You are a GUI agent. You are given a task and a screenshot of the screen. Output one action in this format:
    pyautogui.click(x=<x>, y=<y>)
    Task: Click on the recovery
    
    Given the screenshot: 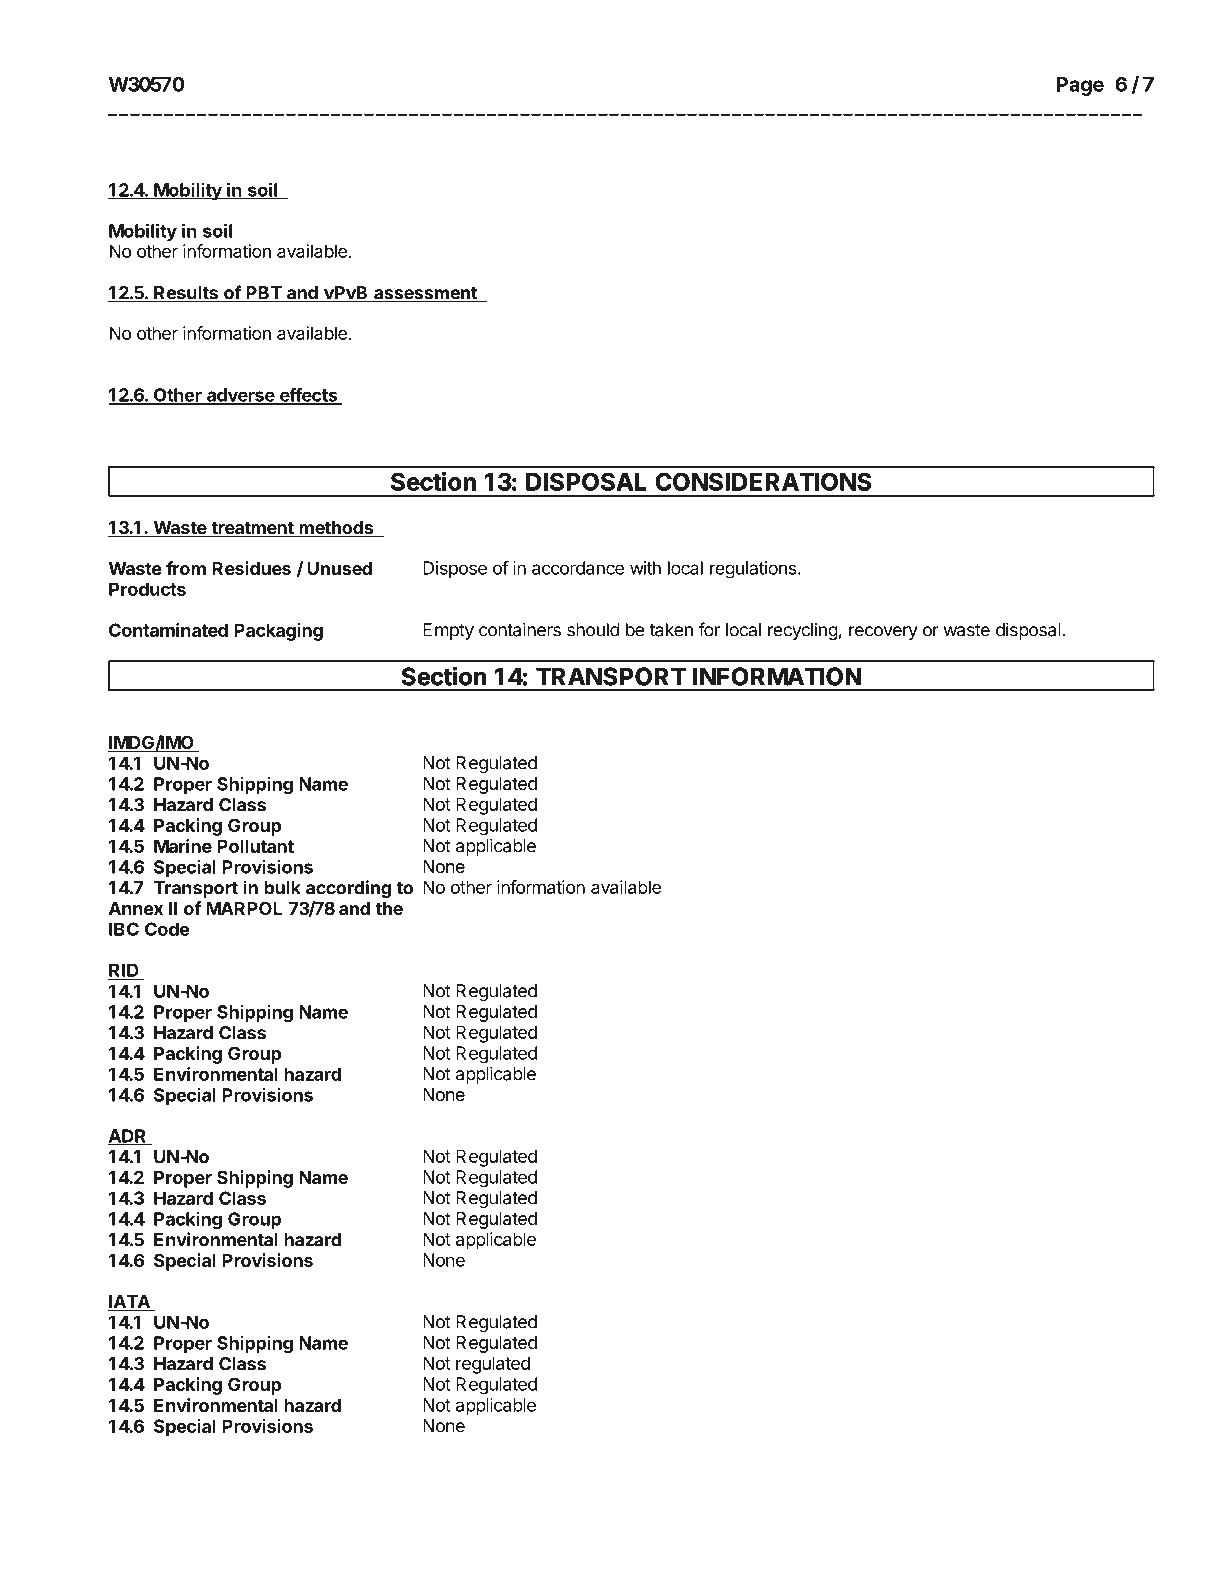 What is the action you would take?
    pyautogui.click(x=883, y=633)
